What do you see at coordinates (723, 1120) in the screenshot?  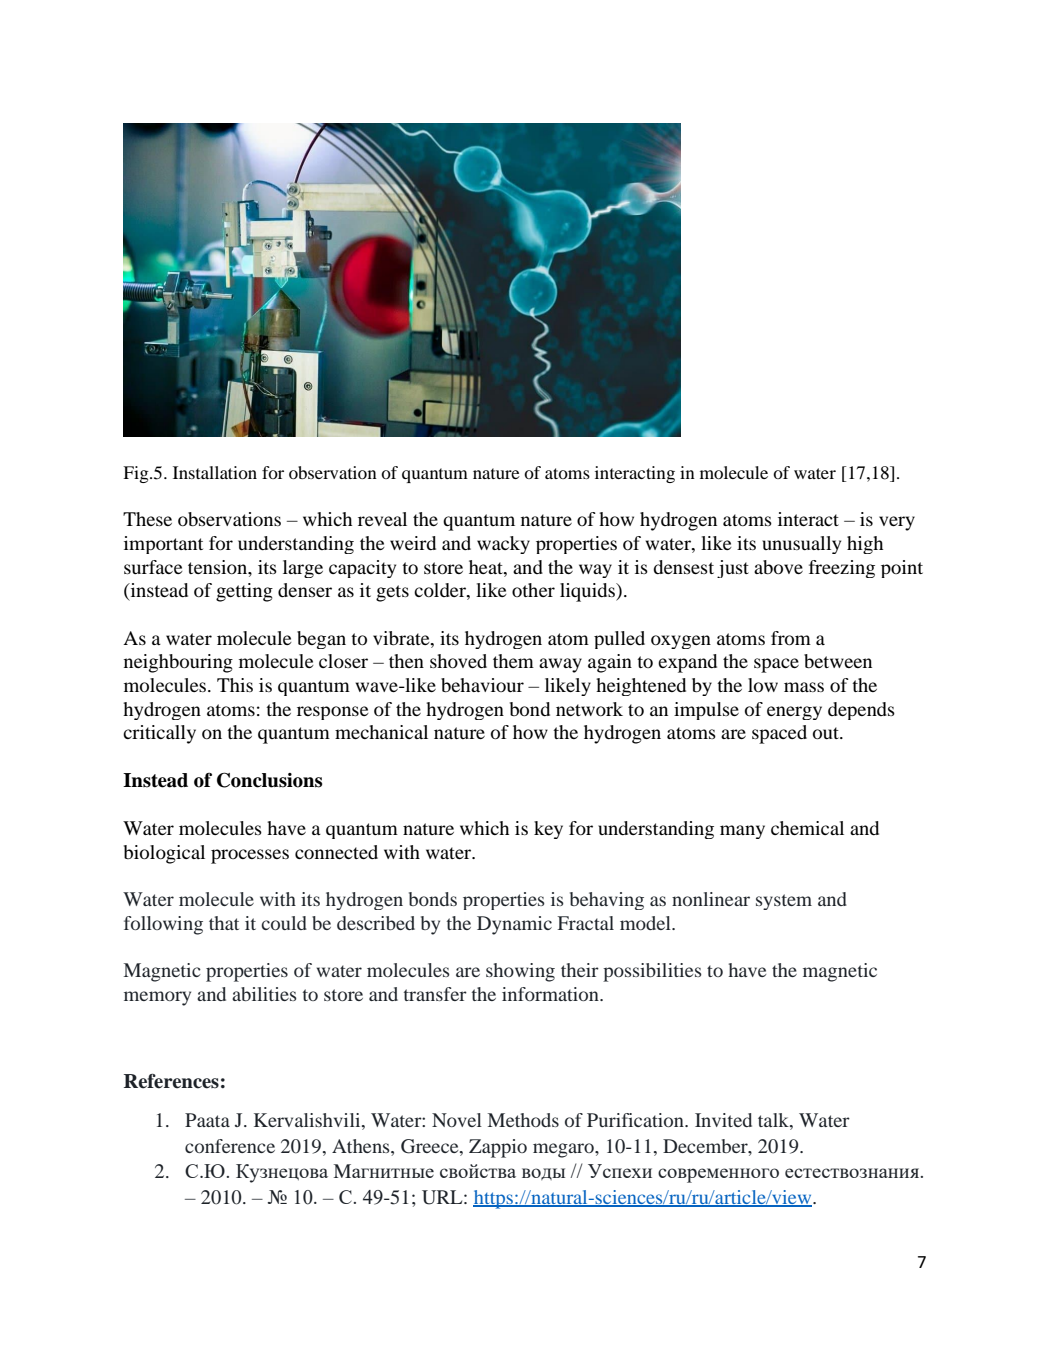 I see `Invited` at bounding box center [723, 1120].
